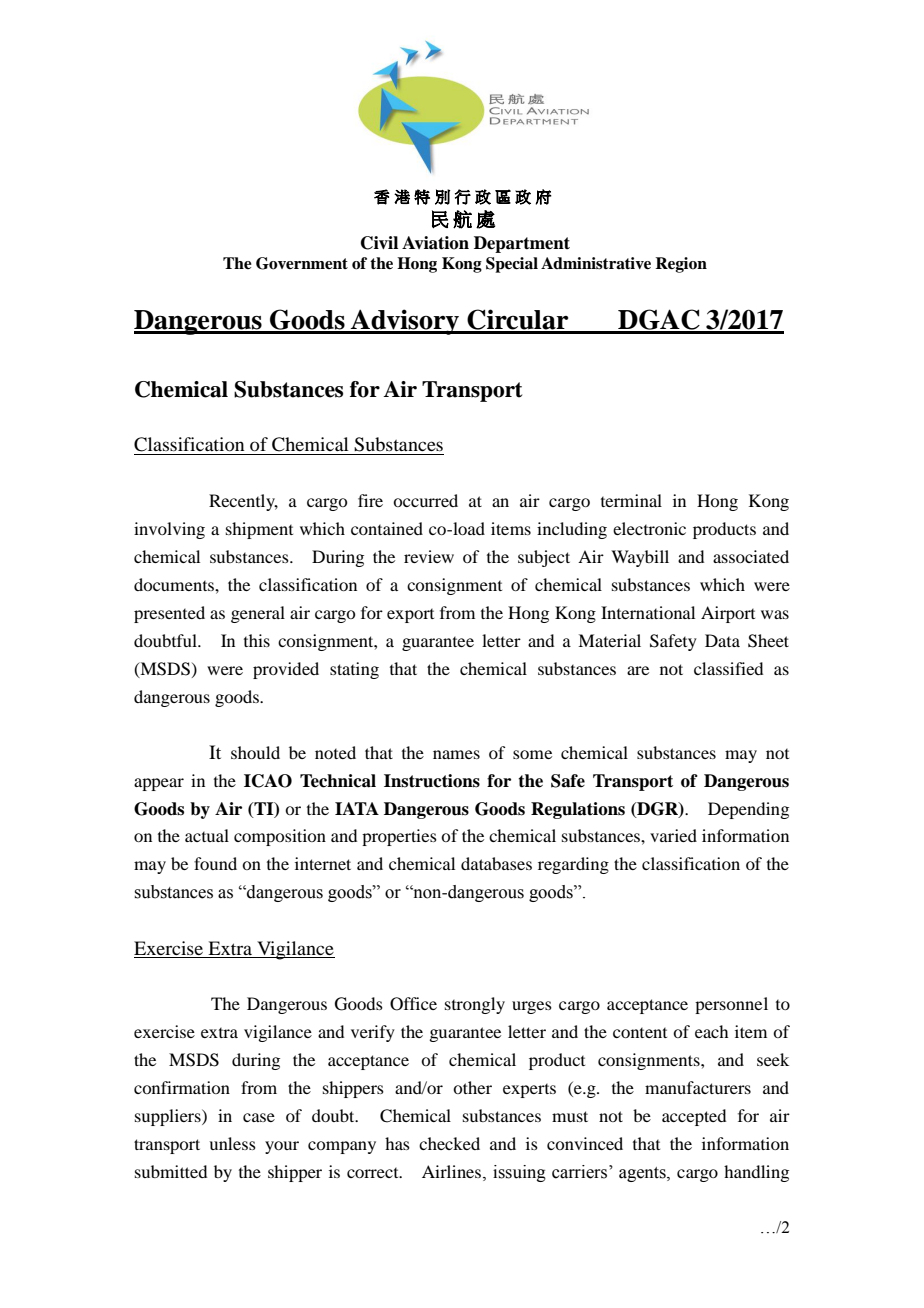 The image size is (924, 1308). Describe the element at coordinates (456, 754) in the screenshot. I see `names` at that location.
